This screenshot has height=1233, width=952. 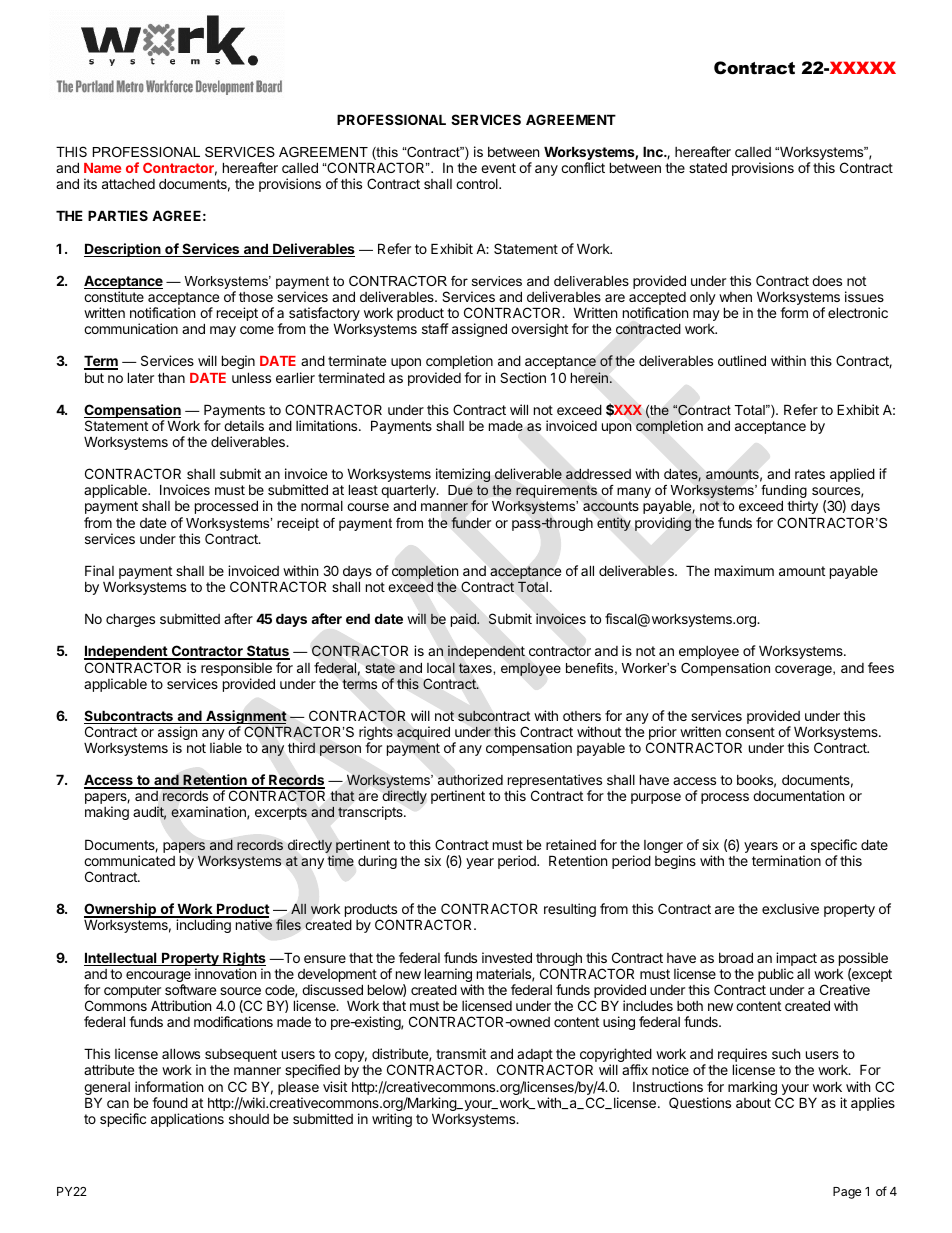 I want to click on Due, so click(x=460, y=490).
